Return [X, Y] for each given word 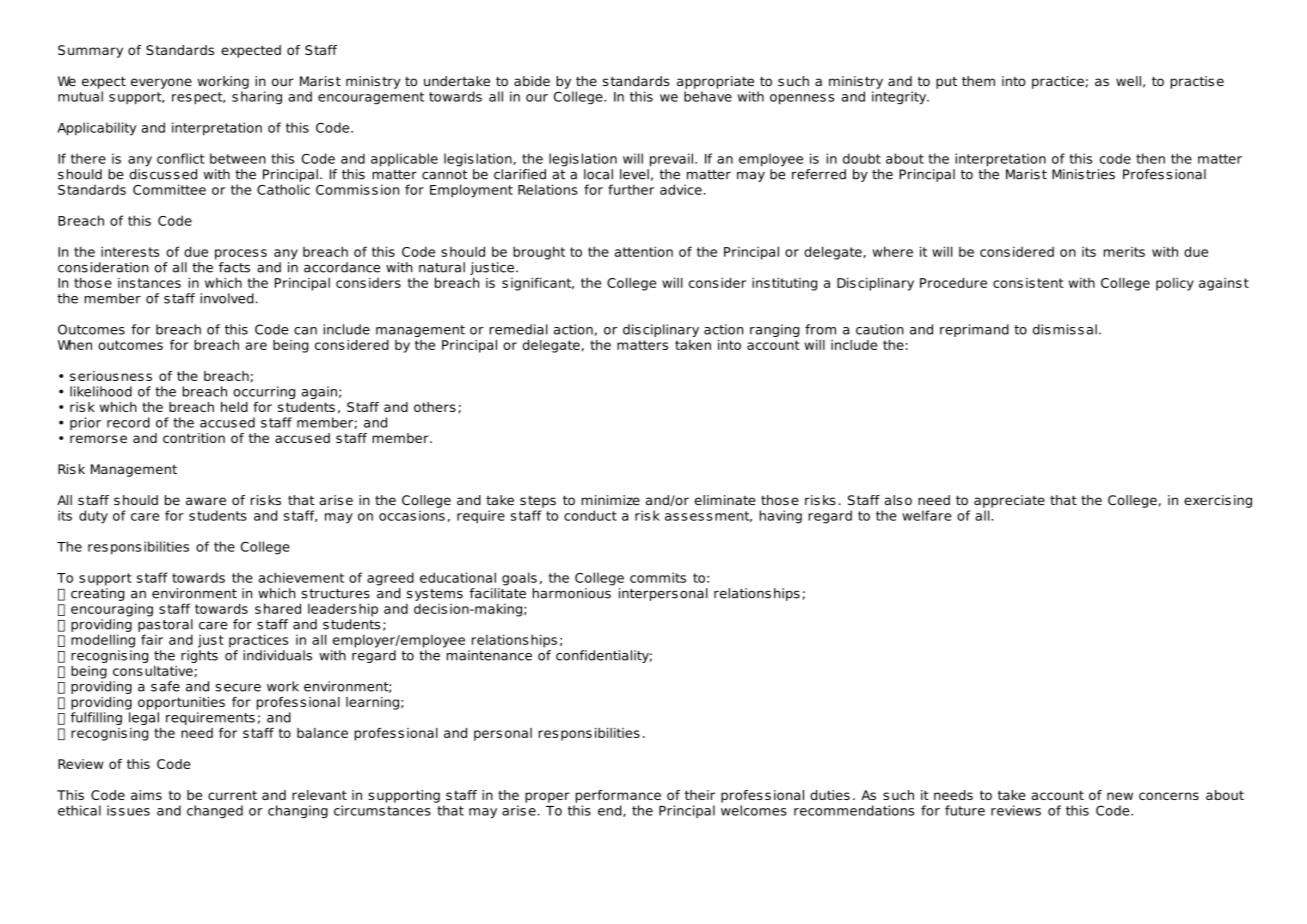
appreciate [1009, 501]
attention [644, 251]
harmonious [572, 593]
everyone [161, 83]
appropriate [715, 82]
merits [1124, 252]
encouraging [112, 610]
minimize [611, 500]
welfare [927, 515]
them [978, 81]
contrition [194, 438]
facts [234, 267]
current [232, 795]
